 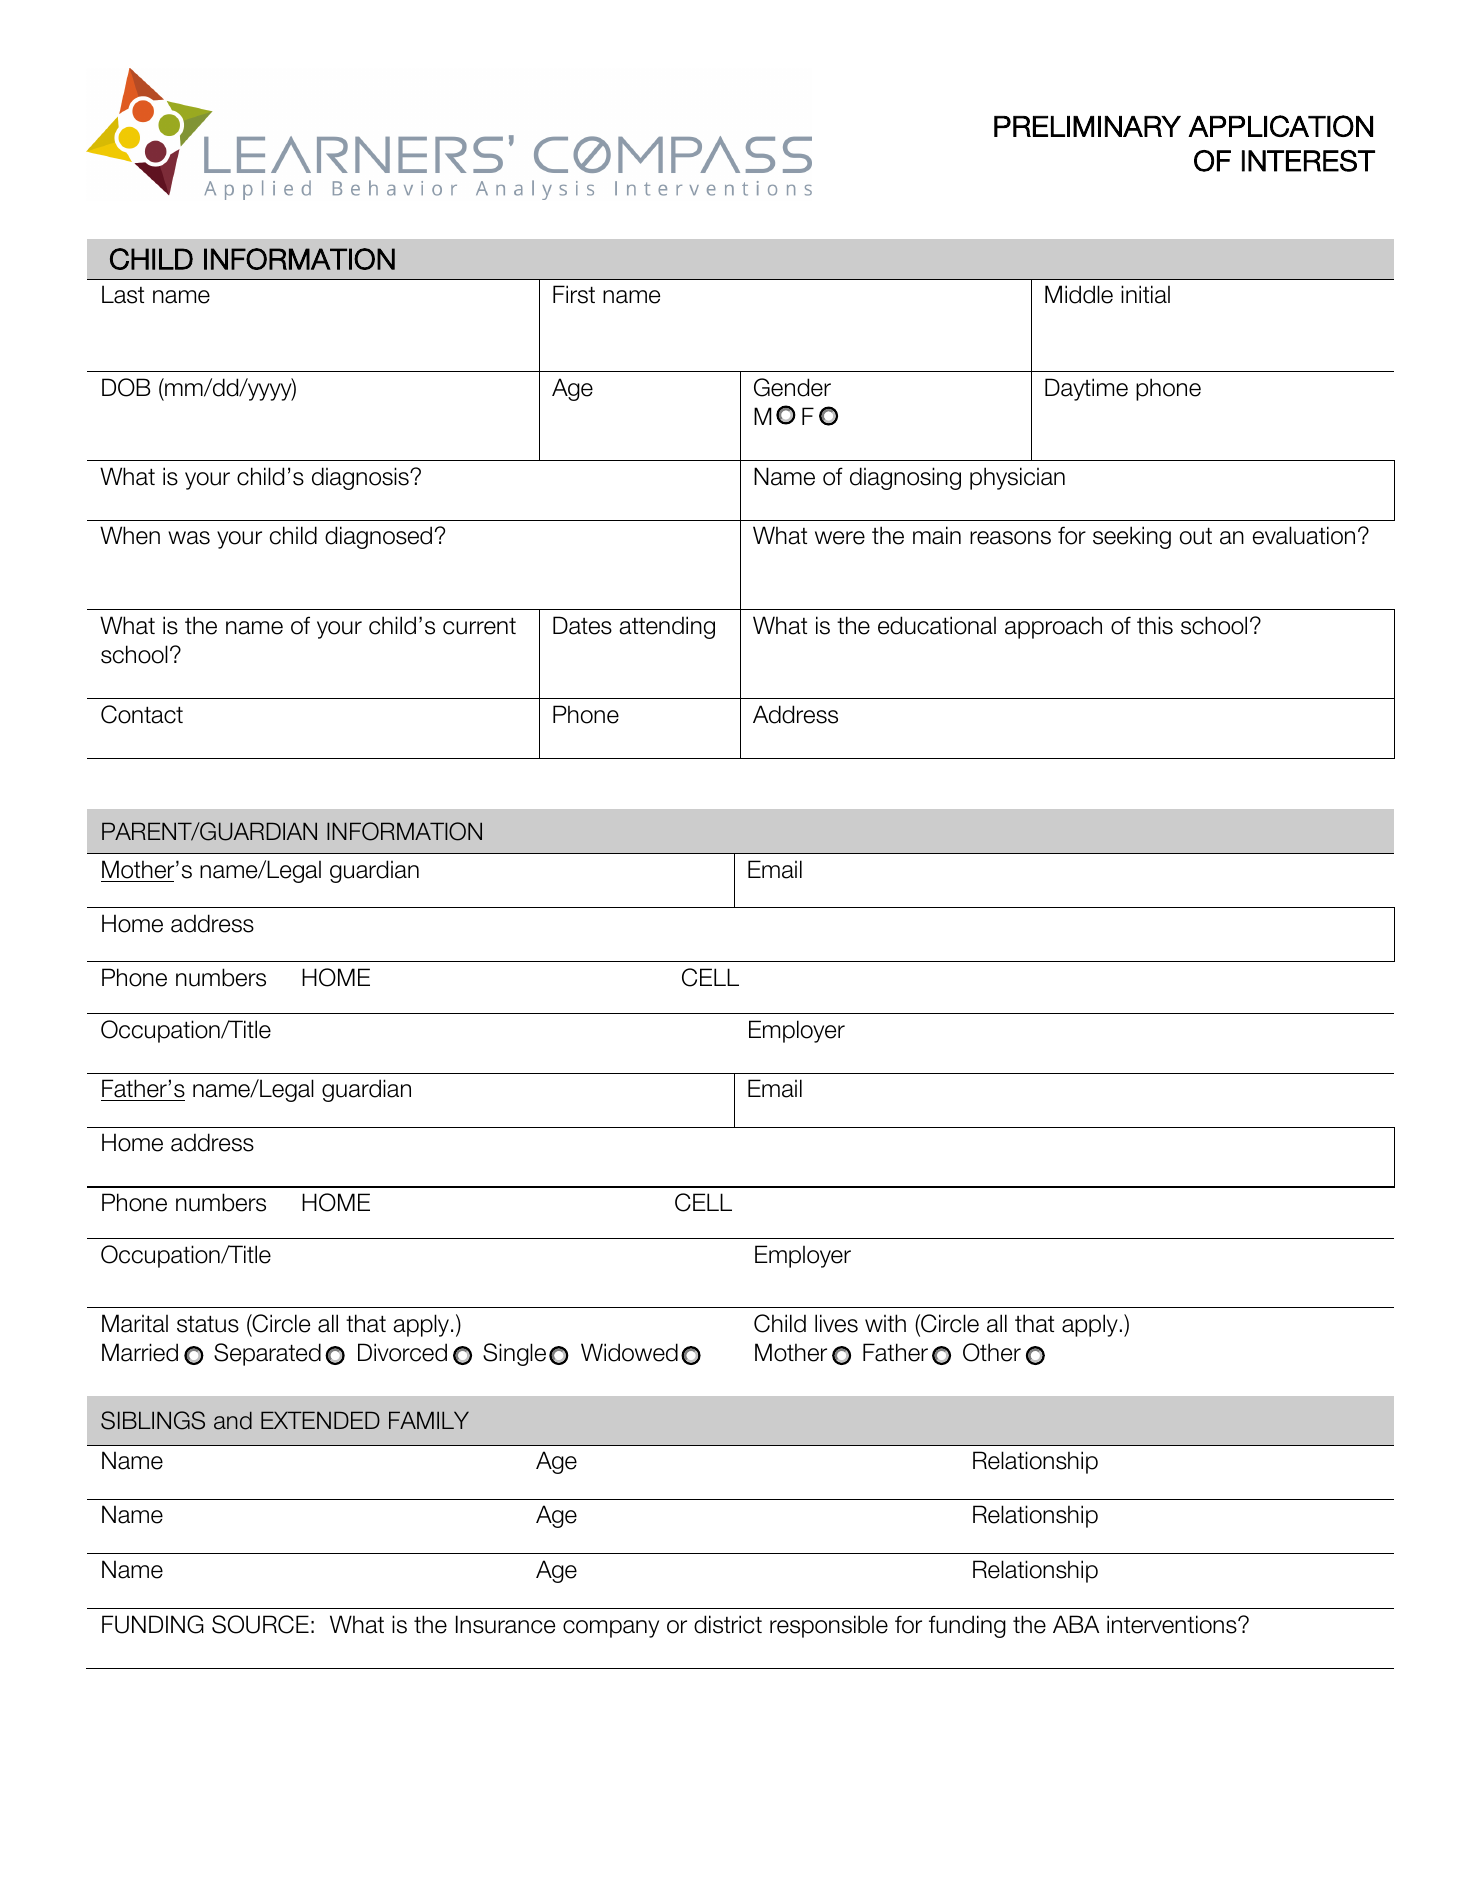 I want to click on with, so click(x=885, y=1323).
